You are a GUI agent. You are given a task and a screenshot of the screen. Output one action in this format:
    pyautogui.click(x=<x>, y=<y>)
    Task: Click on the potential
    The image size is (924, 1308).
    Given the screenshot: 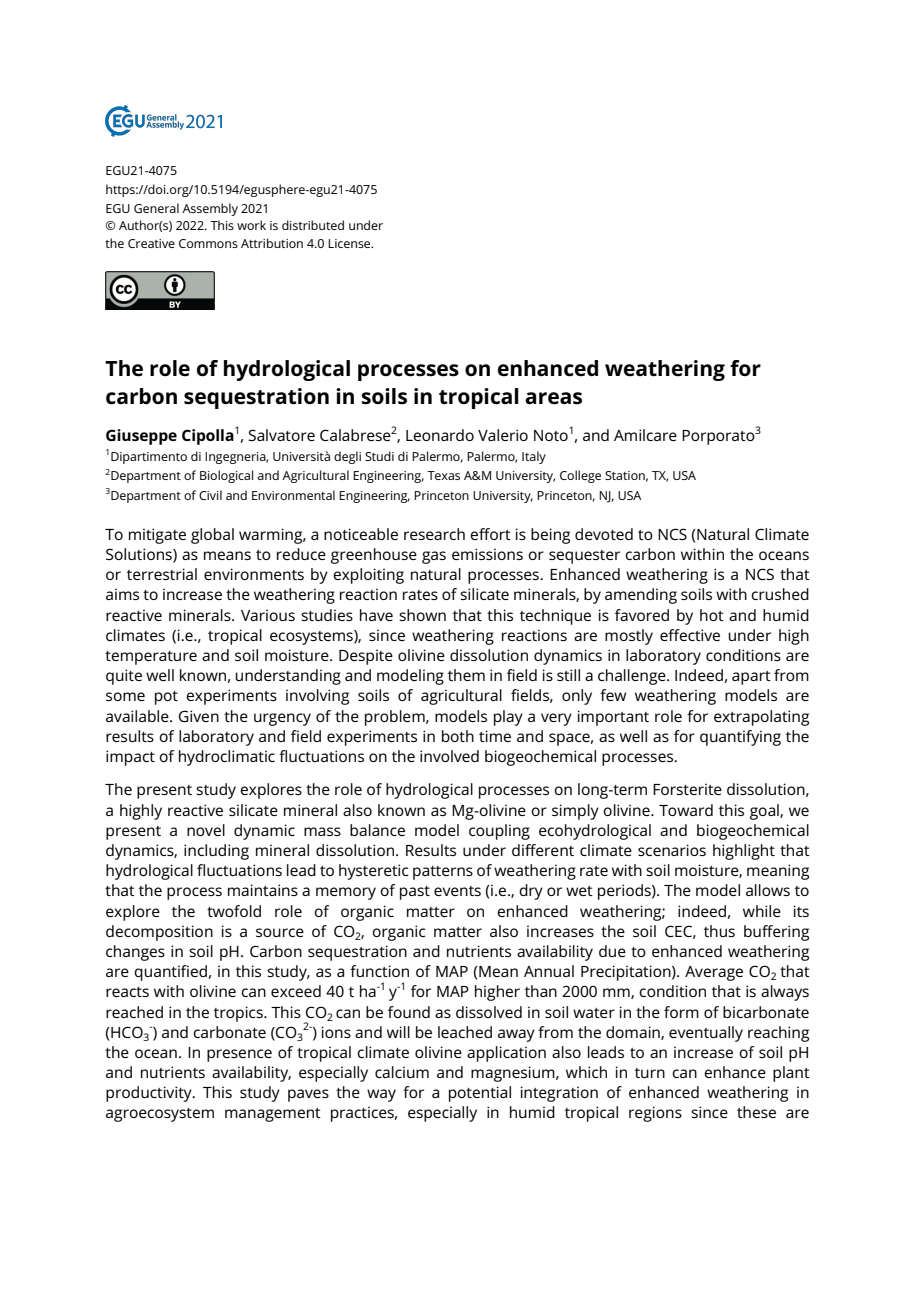 What is the action you would take?
    pyautogui.click(x=480, y=1094)
